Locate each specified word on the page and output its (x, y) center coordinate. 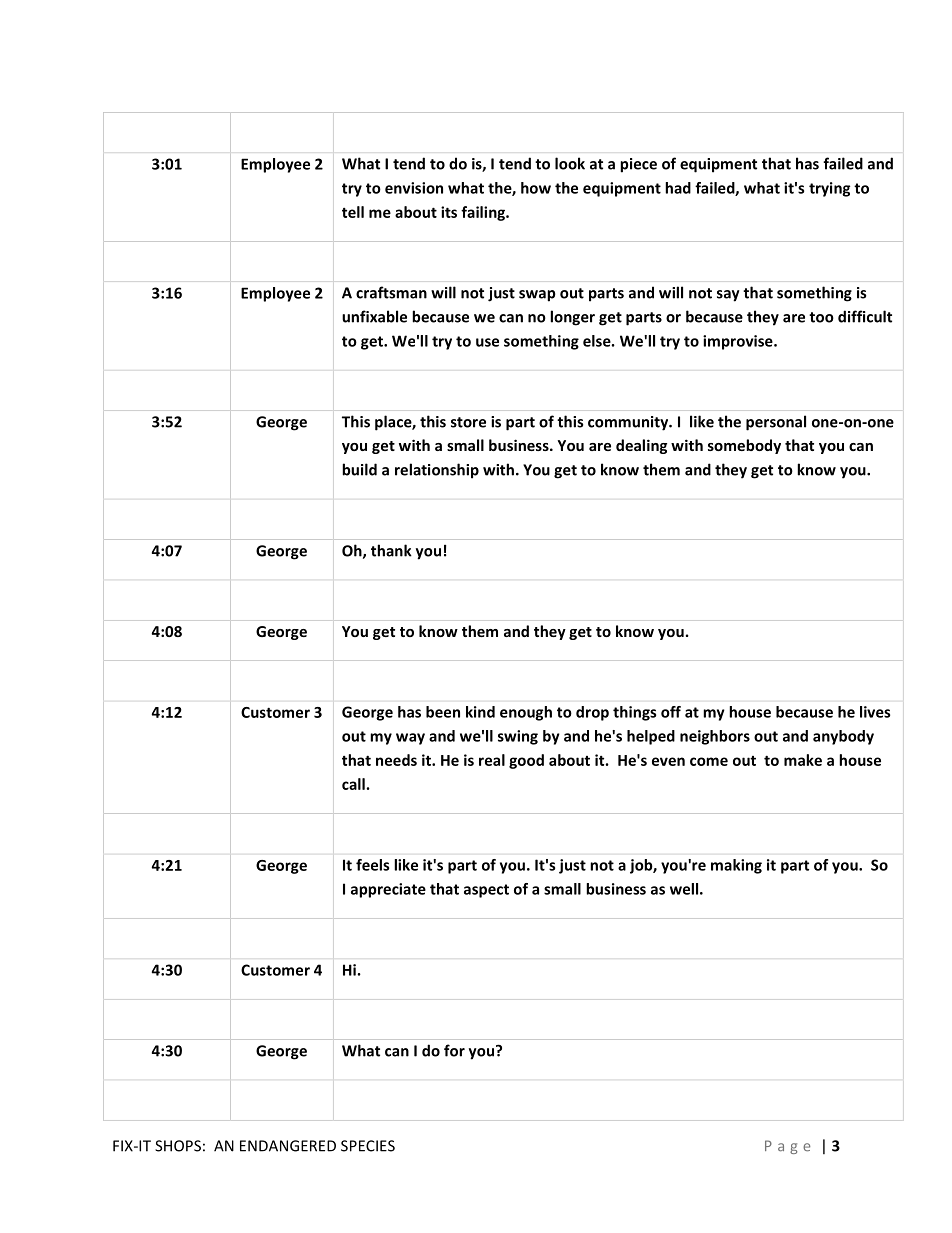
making (736, 866)
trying (829, 189)
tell (353, 212)
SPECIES (368, 1146)
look (570, 163)
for (454, 1050)
